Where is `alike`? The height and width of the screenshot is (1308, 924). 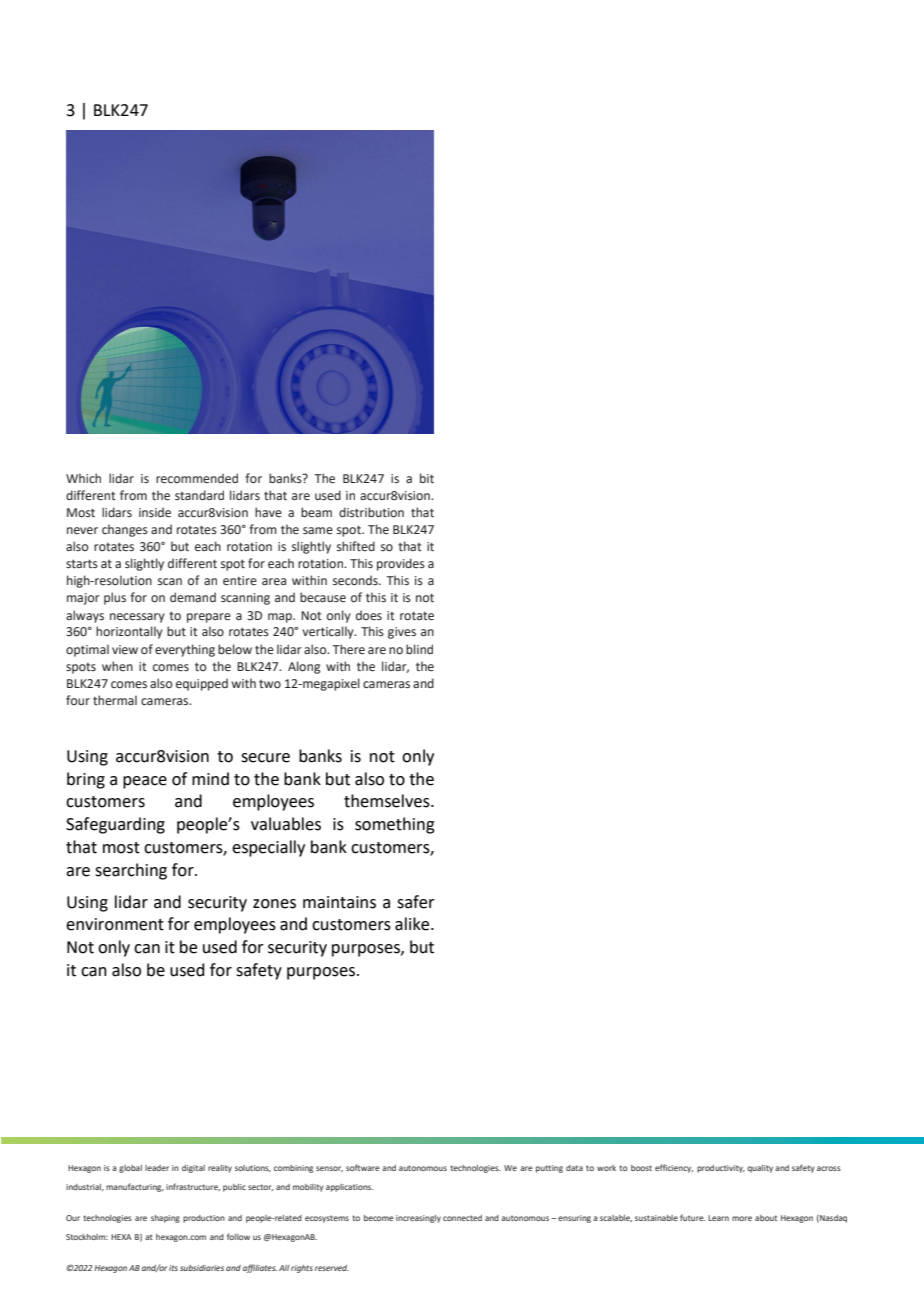
alike is located at coordinates (413, 924).
